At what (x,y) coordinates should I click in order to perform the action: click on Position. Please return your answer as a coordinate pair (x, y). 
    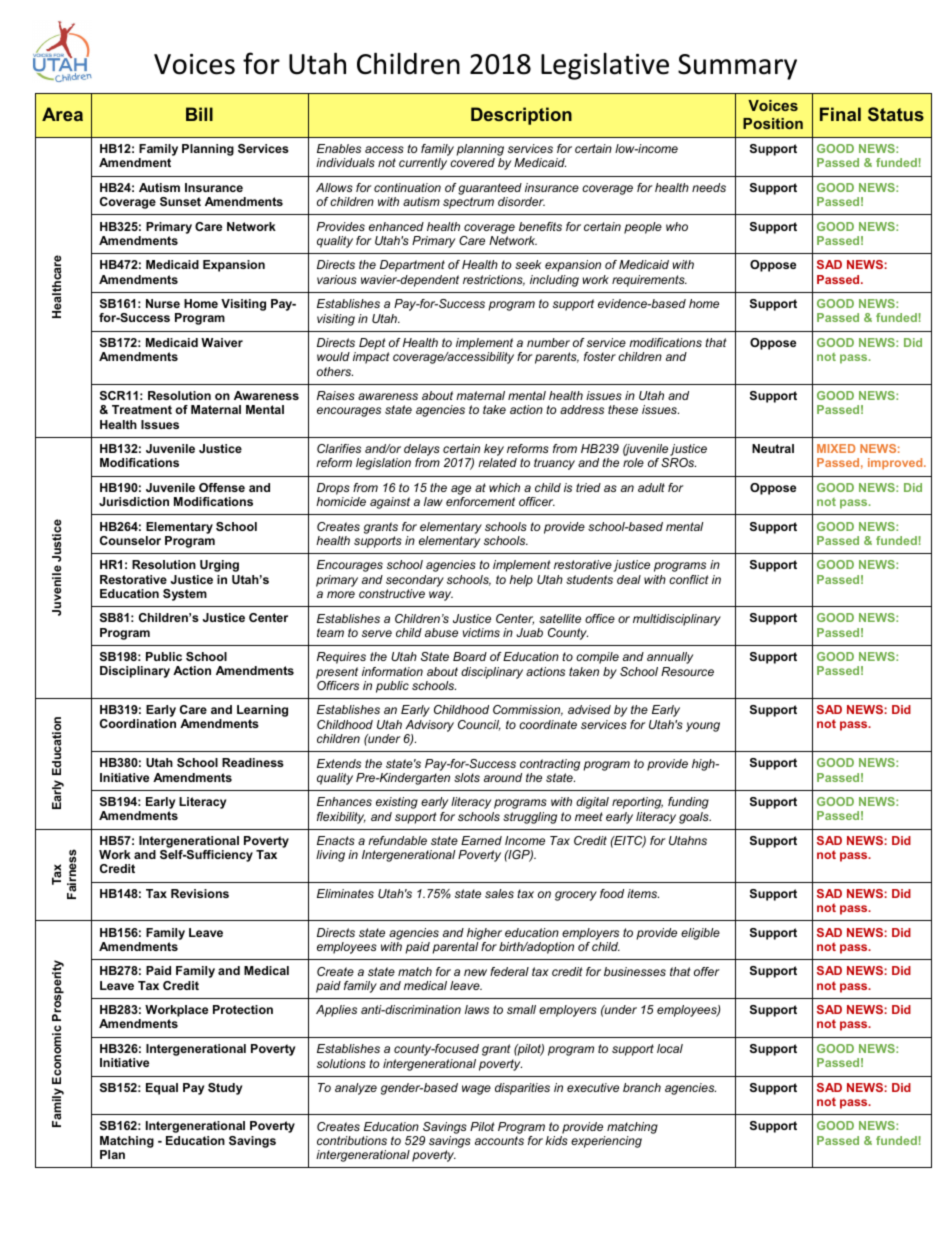
    Looking at the image, I should click on (773, 123).
